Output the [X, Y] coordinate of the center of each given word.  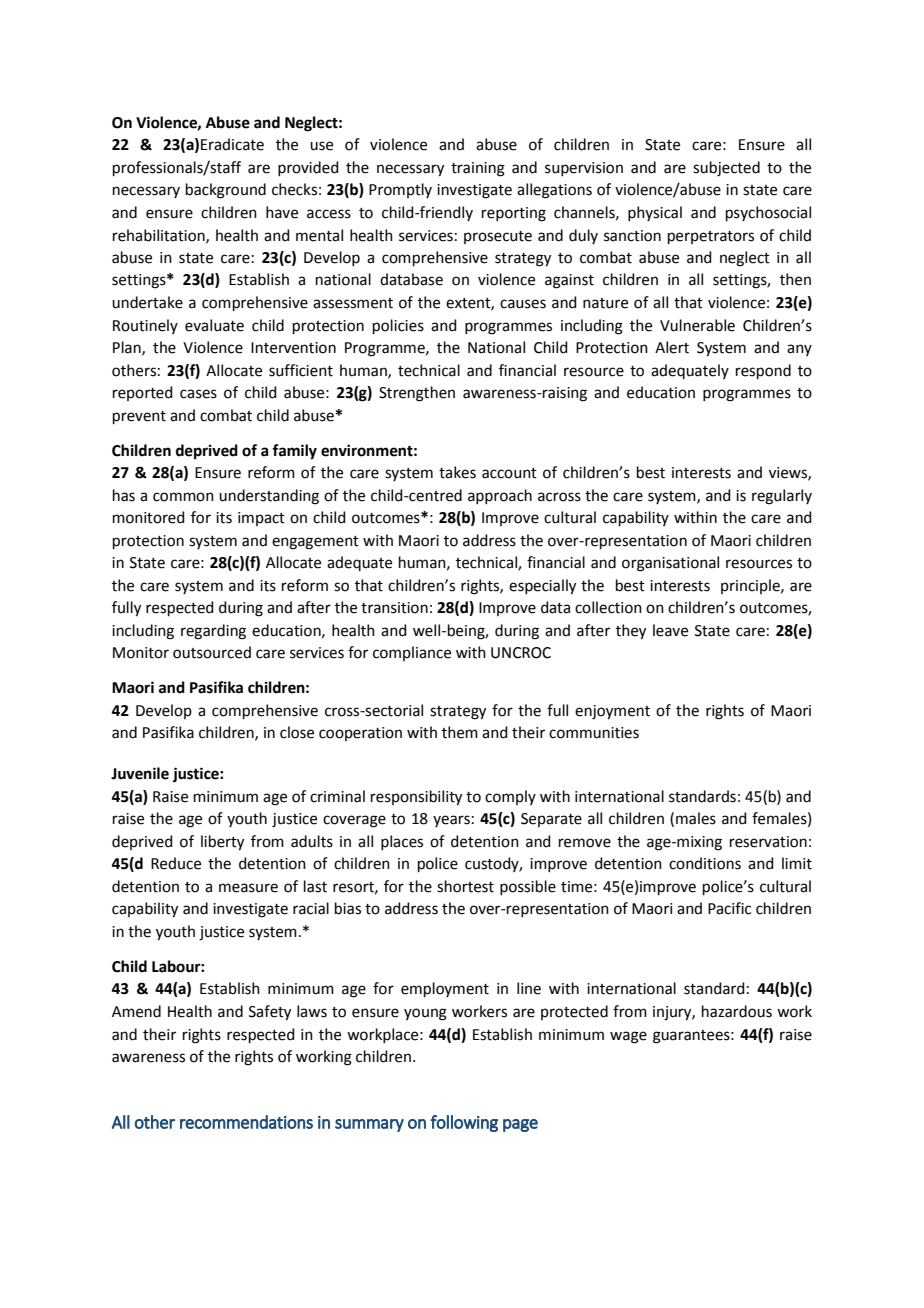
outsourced [212, 652]
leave [670, 630]
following [464, 1123]
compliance [412, 653]
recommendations [246, 1122]
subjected [726, 169]
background [226, 191]
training [478, 169]
